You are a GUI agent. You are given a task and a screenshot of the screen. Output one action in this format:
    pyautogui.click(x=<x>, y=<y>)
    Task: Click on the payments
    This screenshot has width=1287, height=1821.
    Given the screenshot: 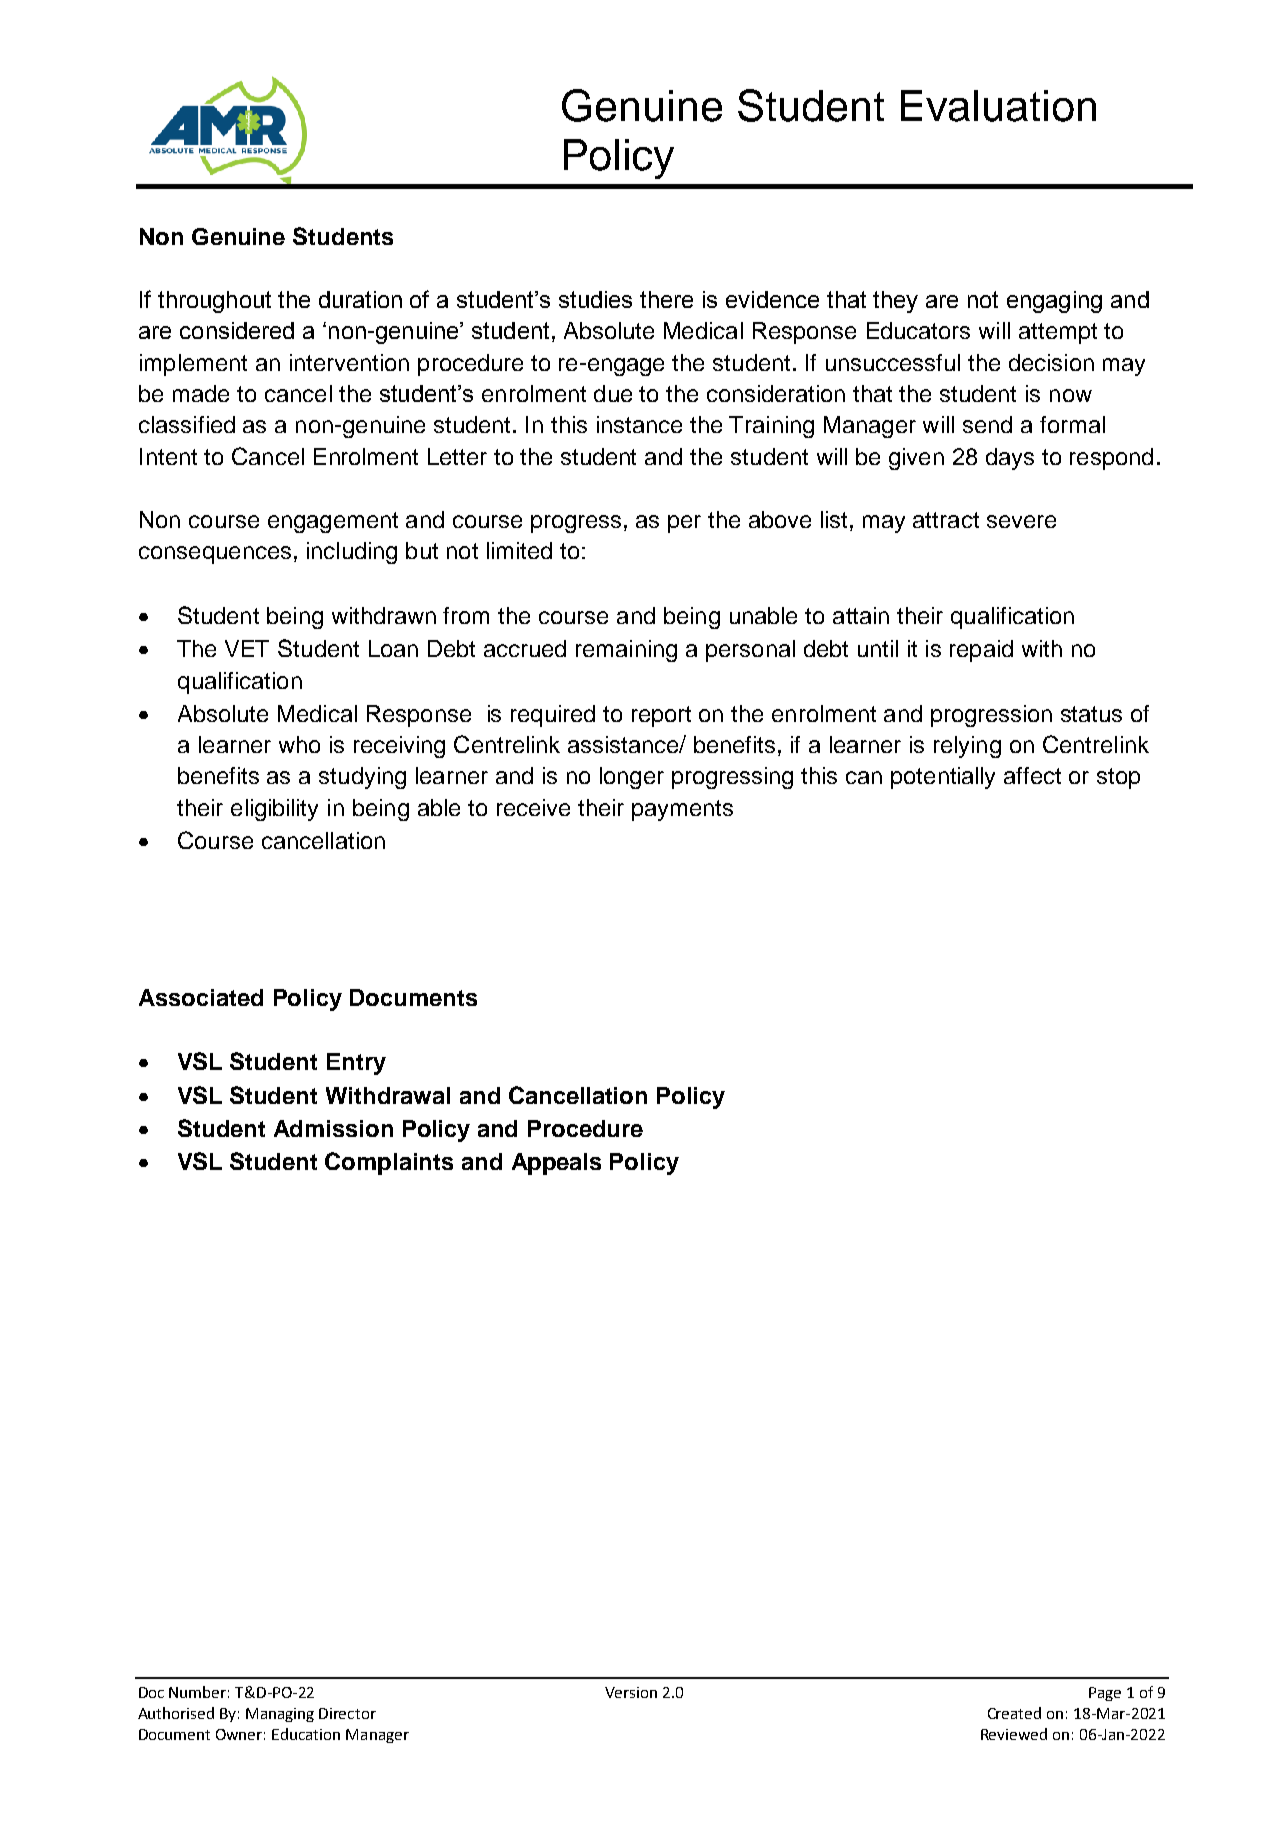 What is the action you would take?
    pyautogui.click(x=682, y=810)
